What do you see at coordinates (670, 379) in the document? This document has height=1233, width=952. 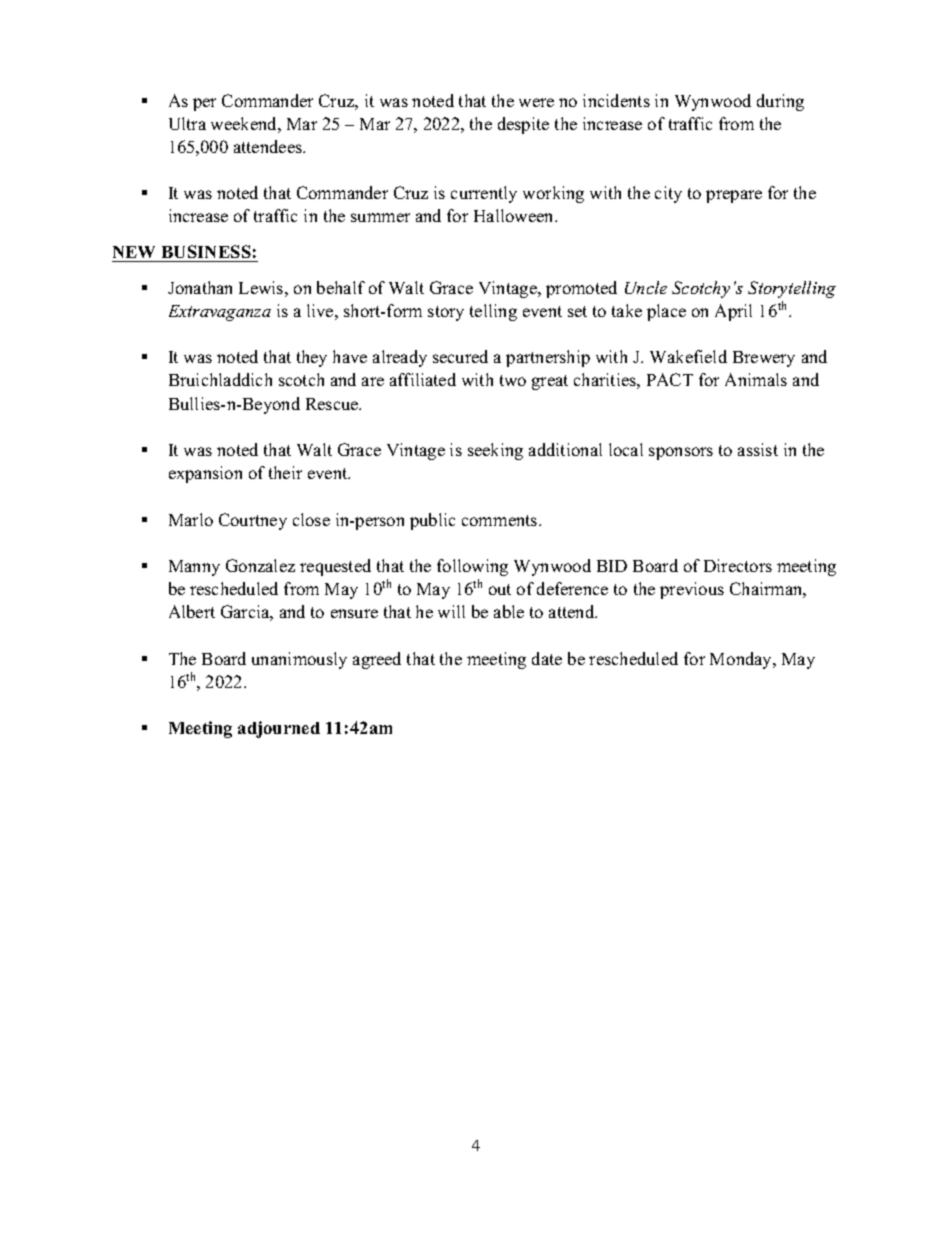 I see `PACT` at bounding box center [670, 379].
